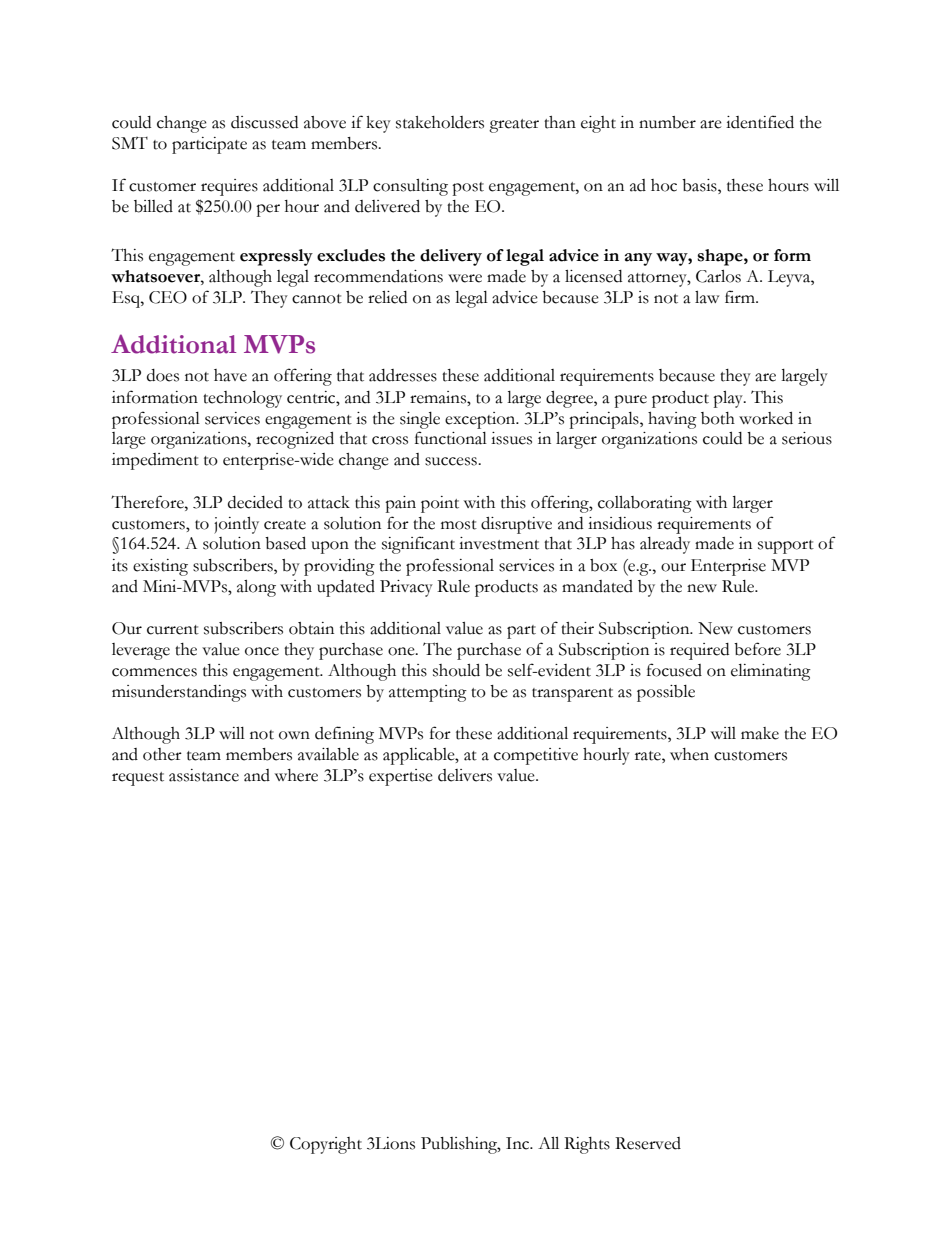 The height and width of the screenshot is (1233, 952). I want to click on should, so click(456, 670).
